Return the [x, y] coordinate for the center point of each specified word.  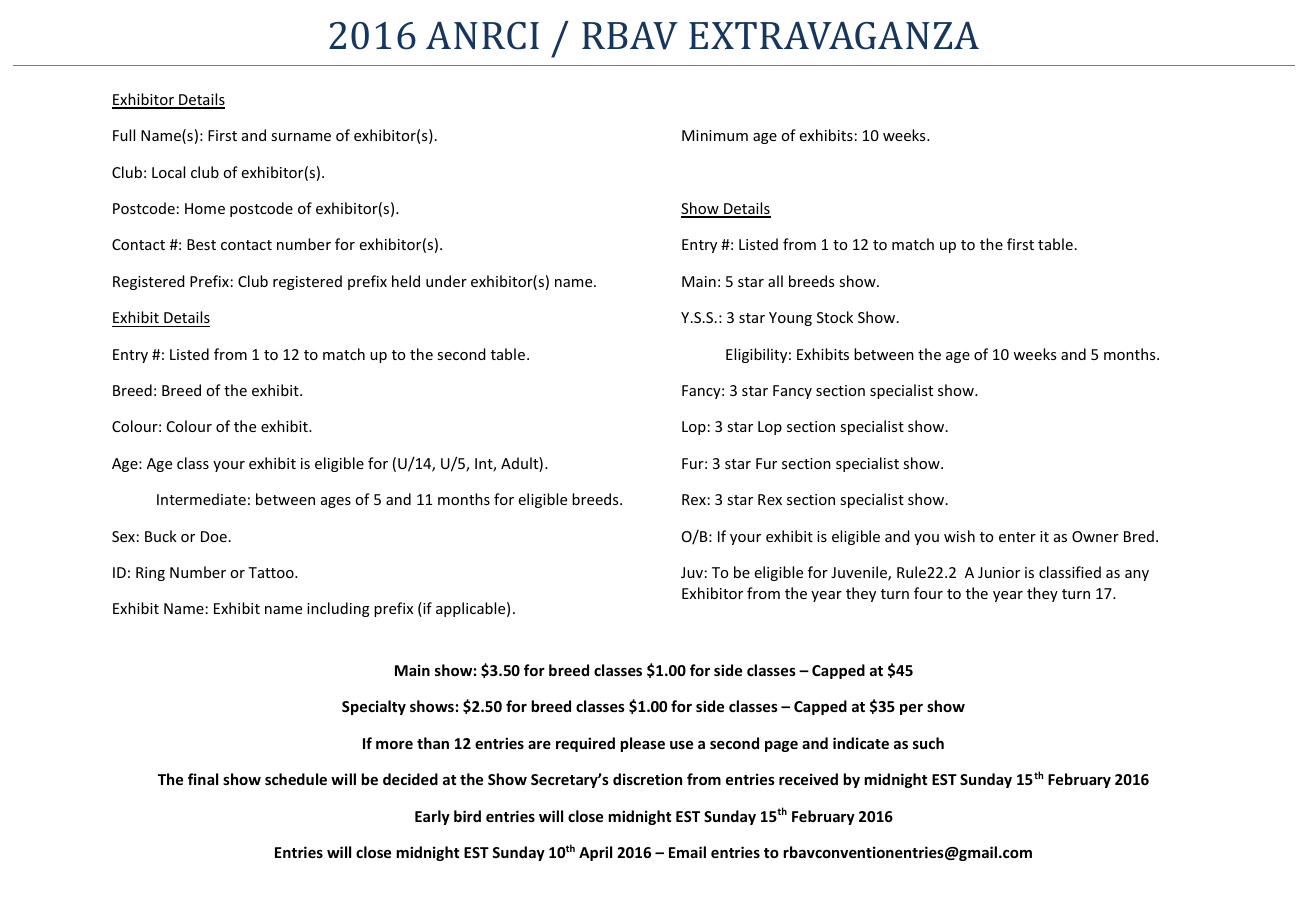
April [595, 853]
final [203, 779]
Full [124, 135]
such [928, 743]
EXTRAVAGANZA [834, 36]
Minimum [715, 135]
